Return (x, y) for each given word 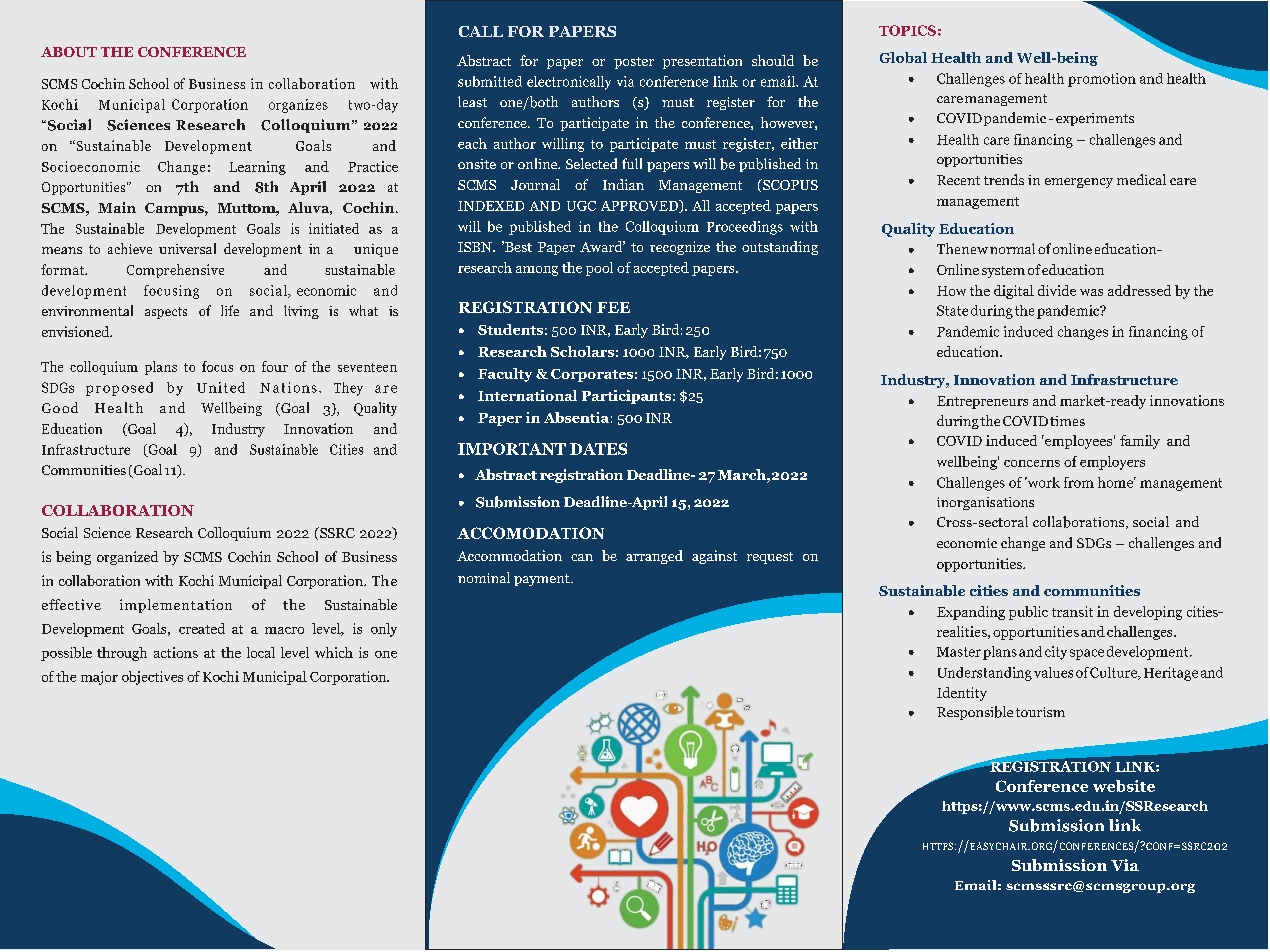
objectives (152, 678)
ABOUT (69, 52)
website (1124, 786)
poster (634, 63)
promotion (1102, 80)
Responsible (975, 713)
